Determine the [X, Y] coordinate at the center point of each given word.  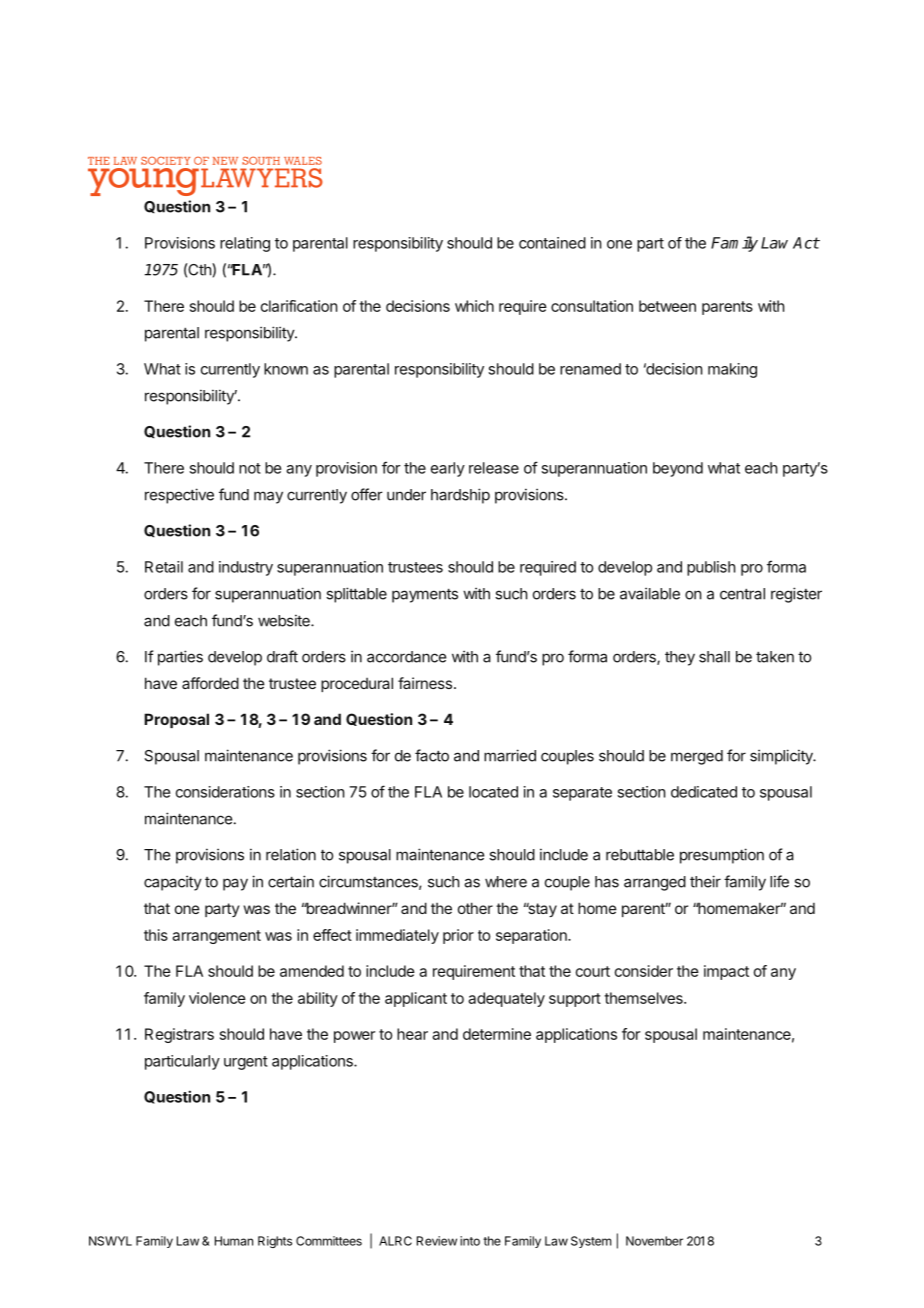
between [667, 306]
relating [245, 244]
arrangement [216, 937]
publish [711, 568]
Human [234, 1241]
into [470, 1241]
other [475, 908]
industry [246, 568]
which [474, 306]
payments [425, 596]
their [705, 881]
